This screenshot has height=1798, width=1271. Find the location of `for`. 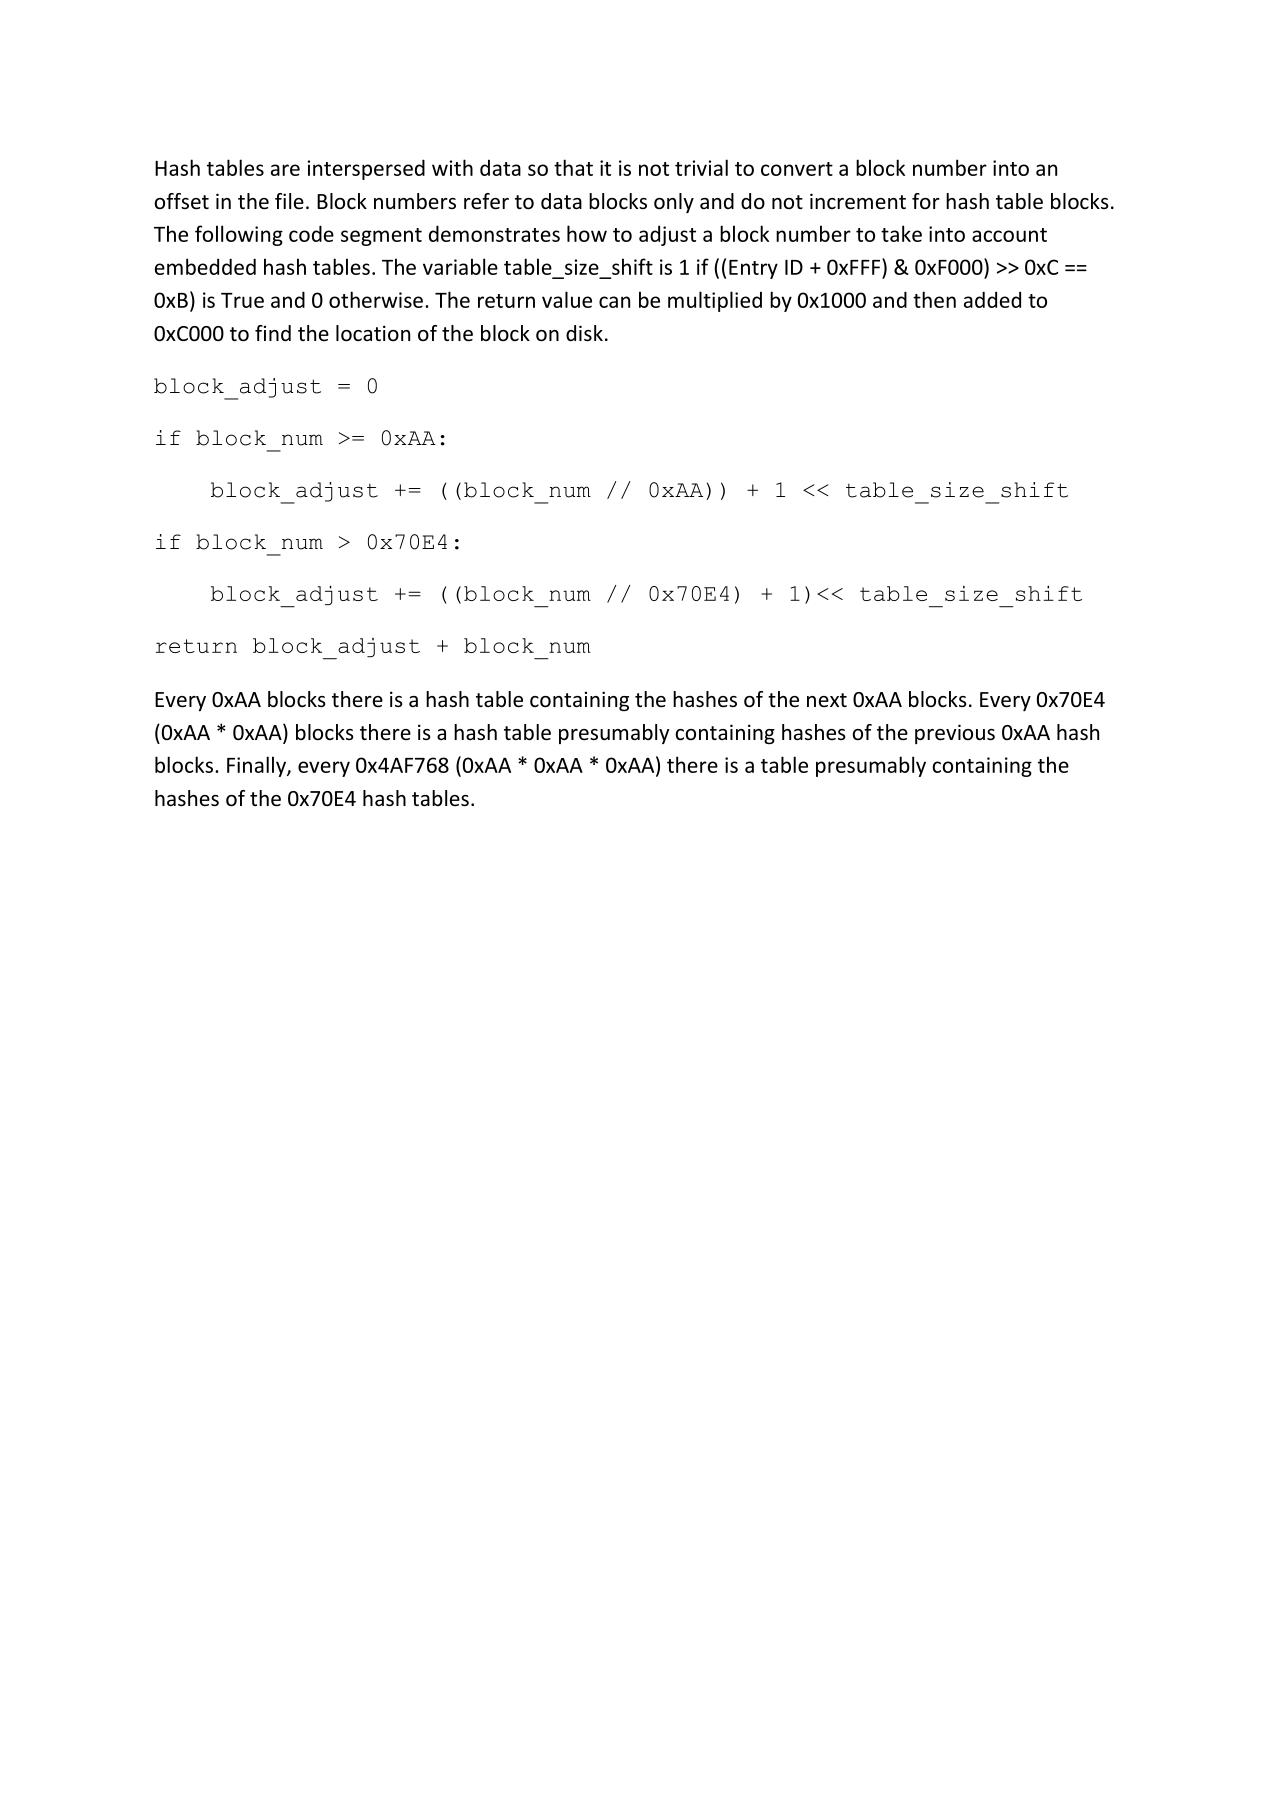

for is located at coordinates (926, 201).
